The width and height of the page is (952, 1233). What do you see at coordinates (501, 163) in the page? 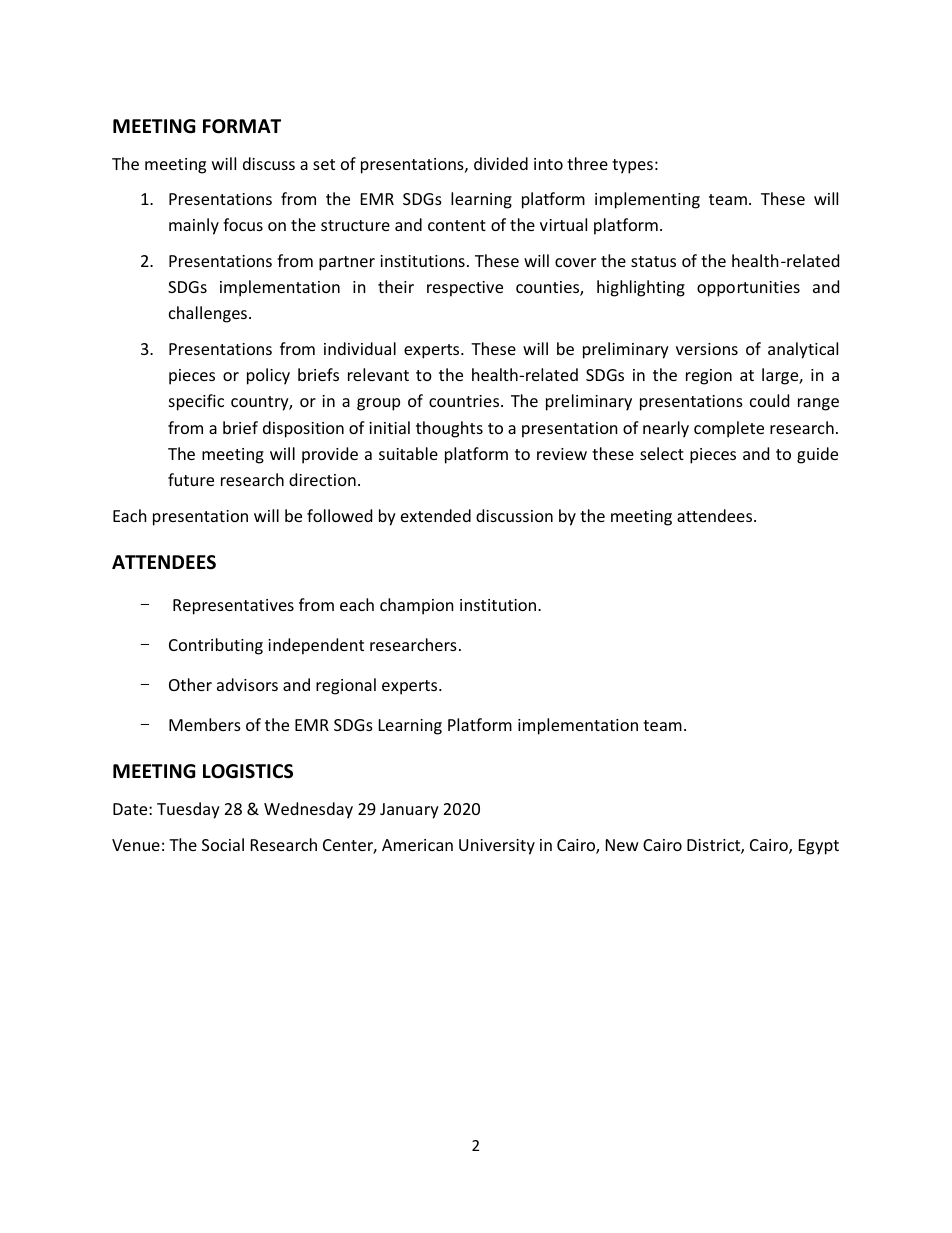
I see `divided` at bounding box center [501, 163].
